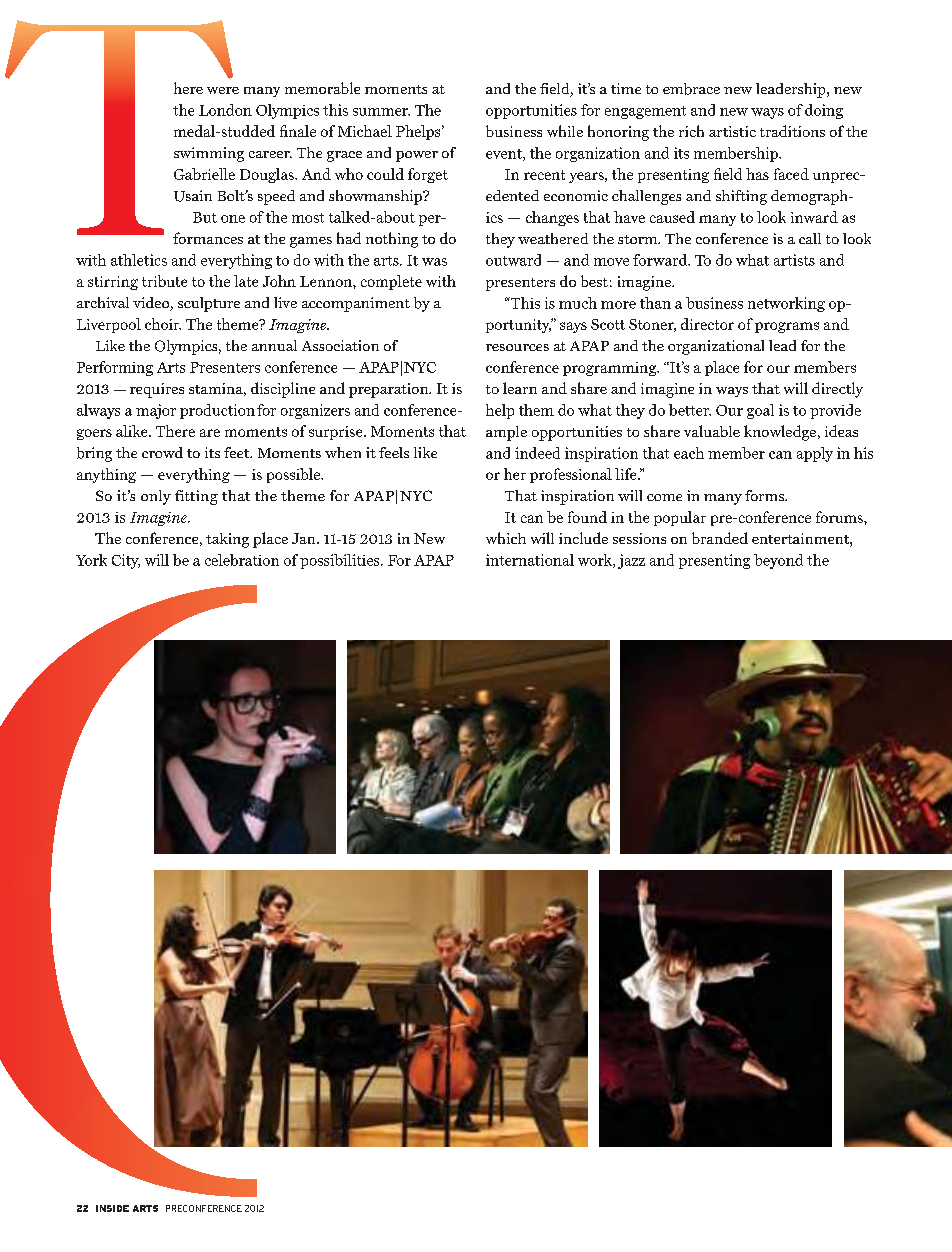  Describe the element at coordinates (341, 561) in the document. I see `possibilities` at that location.
